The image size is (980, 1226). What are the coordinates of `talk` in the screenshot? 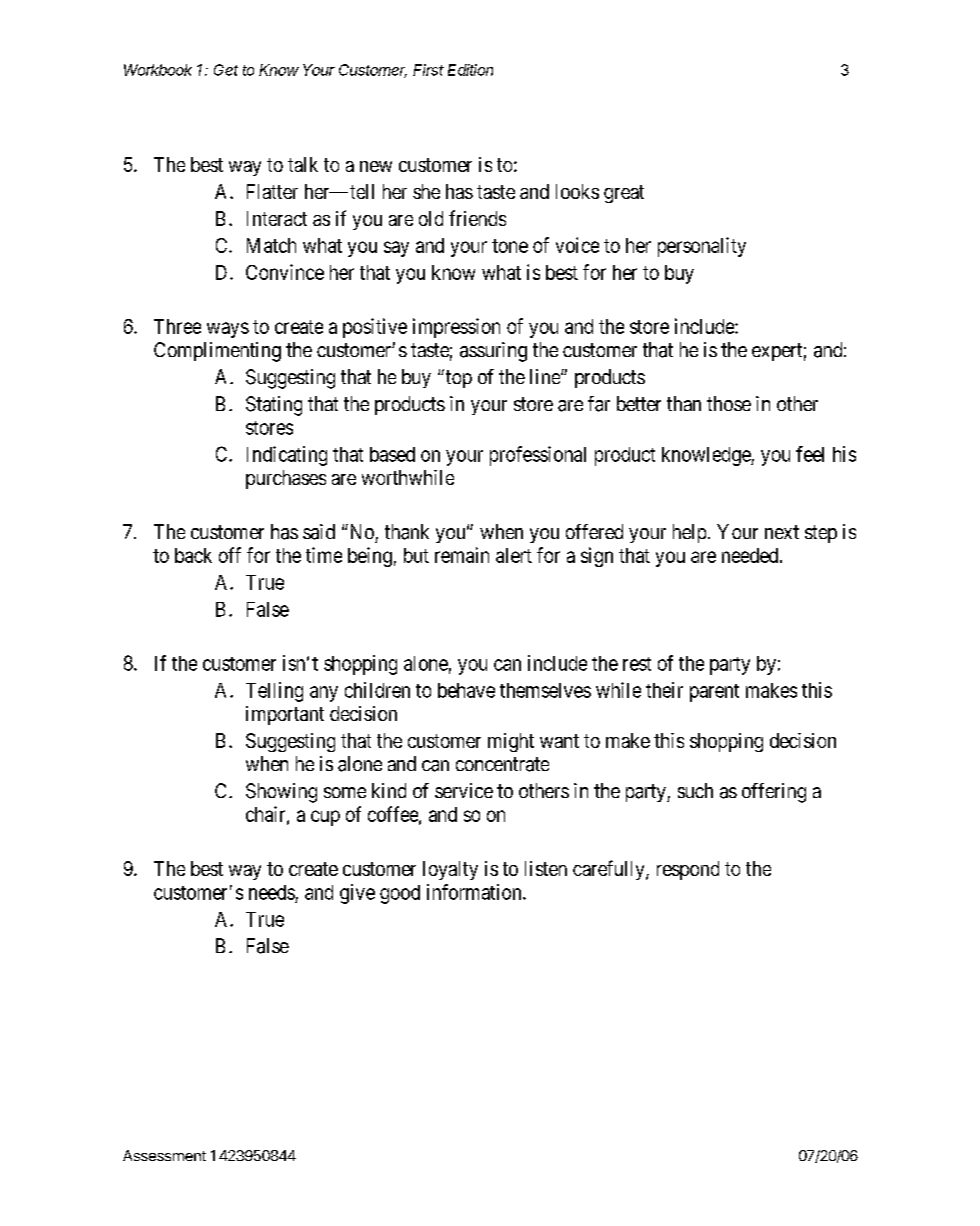 It's located at (303, 164).
